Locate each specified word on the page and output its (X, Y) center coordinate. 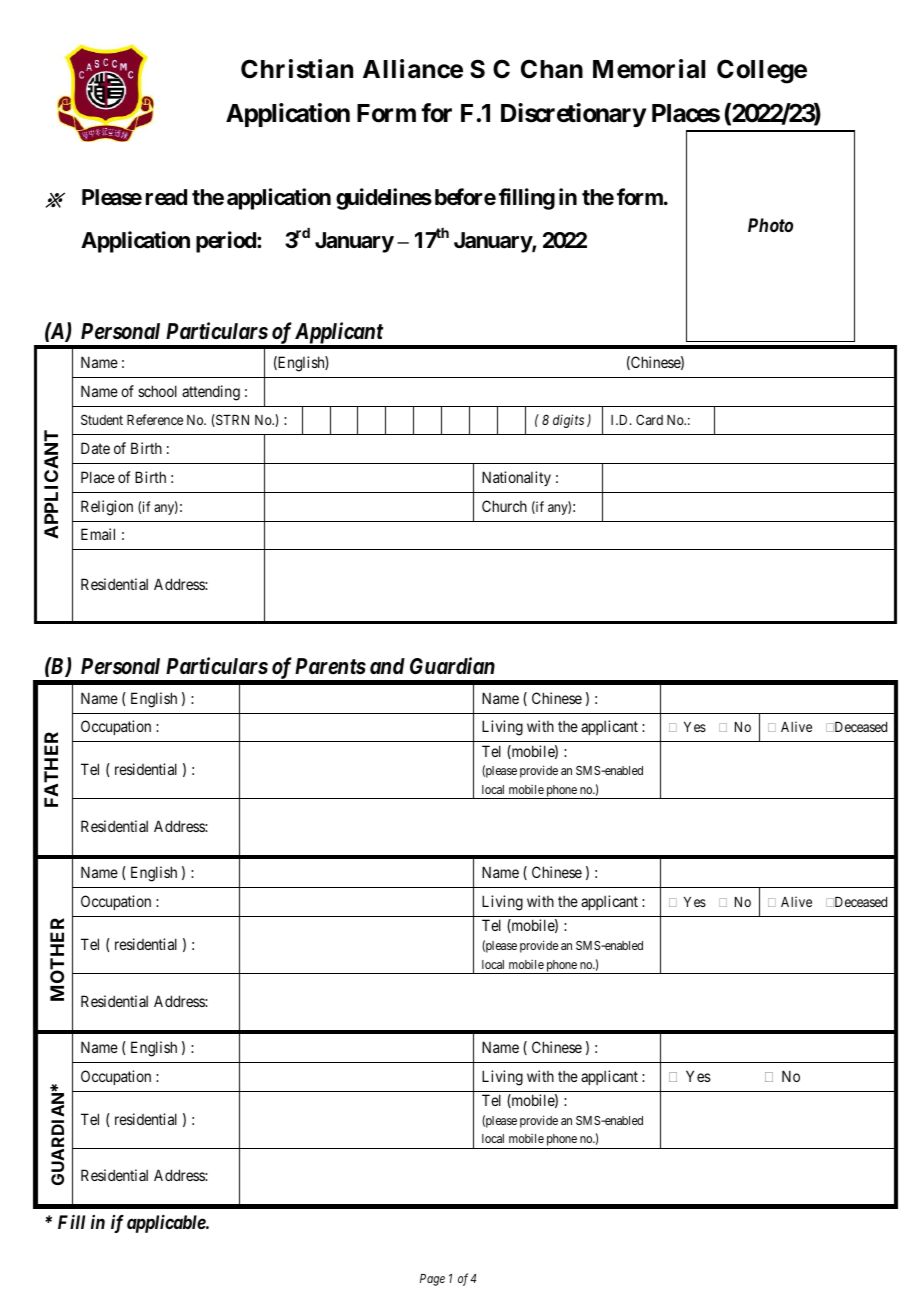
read (166, 197)
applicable (167, 1224)
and (387, 666)
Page (432, 1280)
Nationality (516, 478)
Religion (107, 508)
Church (504, 506)
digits (568, 421)
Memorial (649, 69)
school (157, 391)
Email (98, 534)
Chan (552, 69)
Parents (330, 666)
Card (649, 419)
